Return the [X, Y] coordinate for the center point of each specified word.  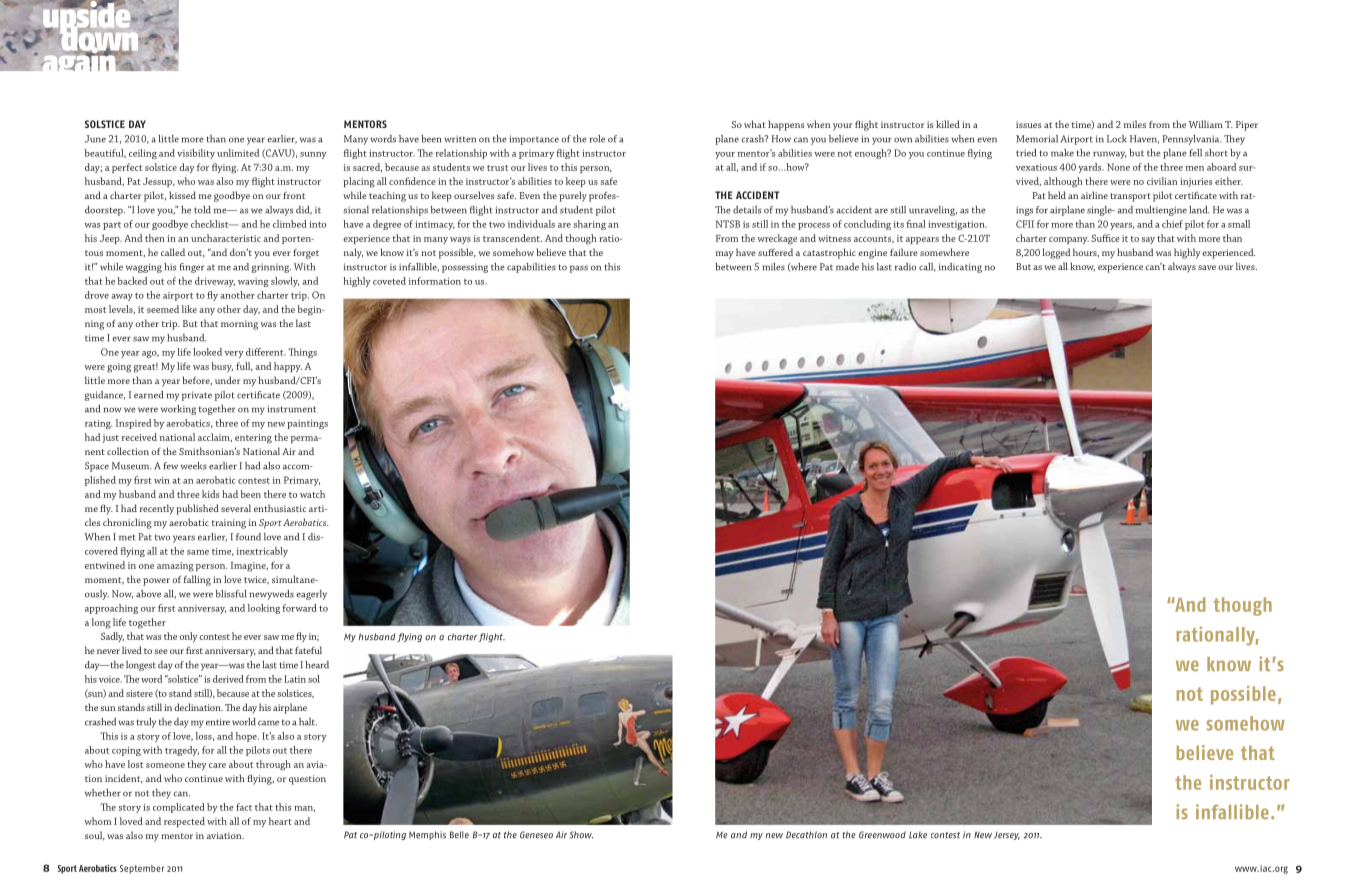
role [597, 139]
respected [184, 822]
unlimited [238, 153]
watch [312, 494]
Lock [1117, 139]
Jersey [1007, 836]
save [1207, 267]
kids [210, 494]
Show [581, 835]
